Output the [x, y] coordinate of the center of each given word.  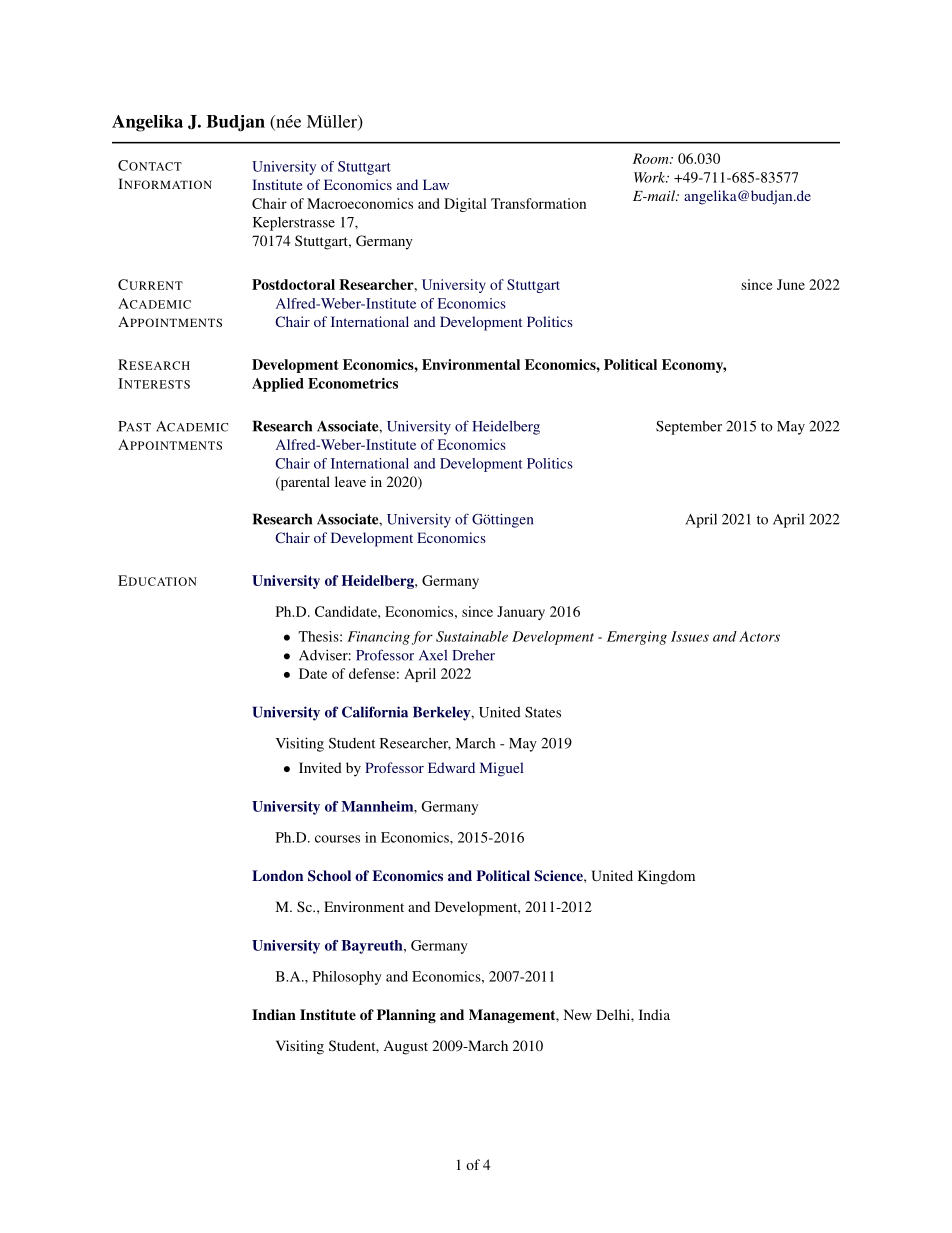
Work [651, 177]
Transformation [538, 203]
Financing [378, 638]
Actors [759, 636]
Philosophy [347, 978]
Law [436, 184]
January [521, 613]
